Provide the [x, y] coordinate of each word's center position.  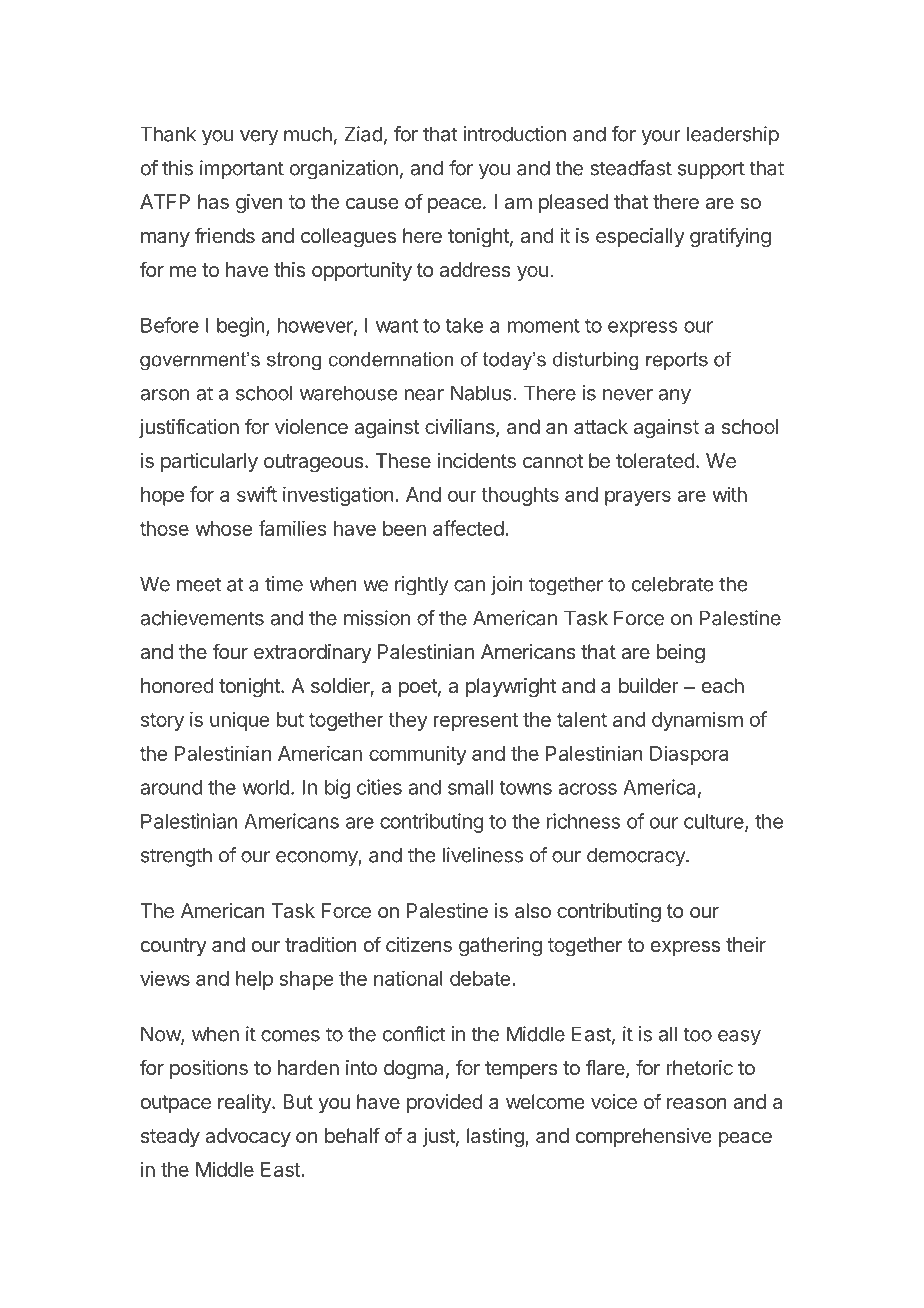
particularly [209, 462]
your [661, 138]
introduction [515, 134]
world [266, 787]
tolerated [655, 460]
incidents [477, 460]
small [470, 787]
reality [245, 1103]
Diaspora [689, 755]
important [242, 169]
